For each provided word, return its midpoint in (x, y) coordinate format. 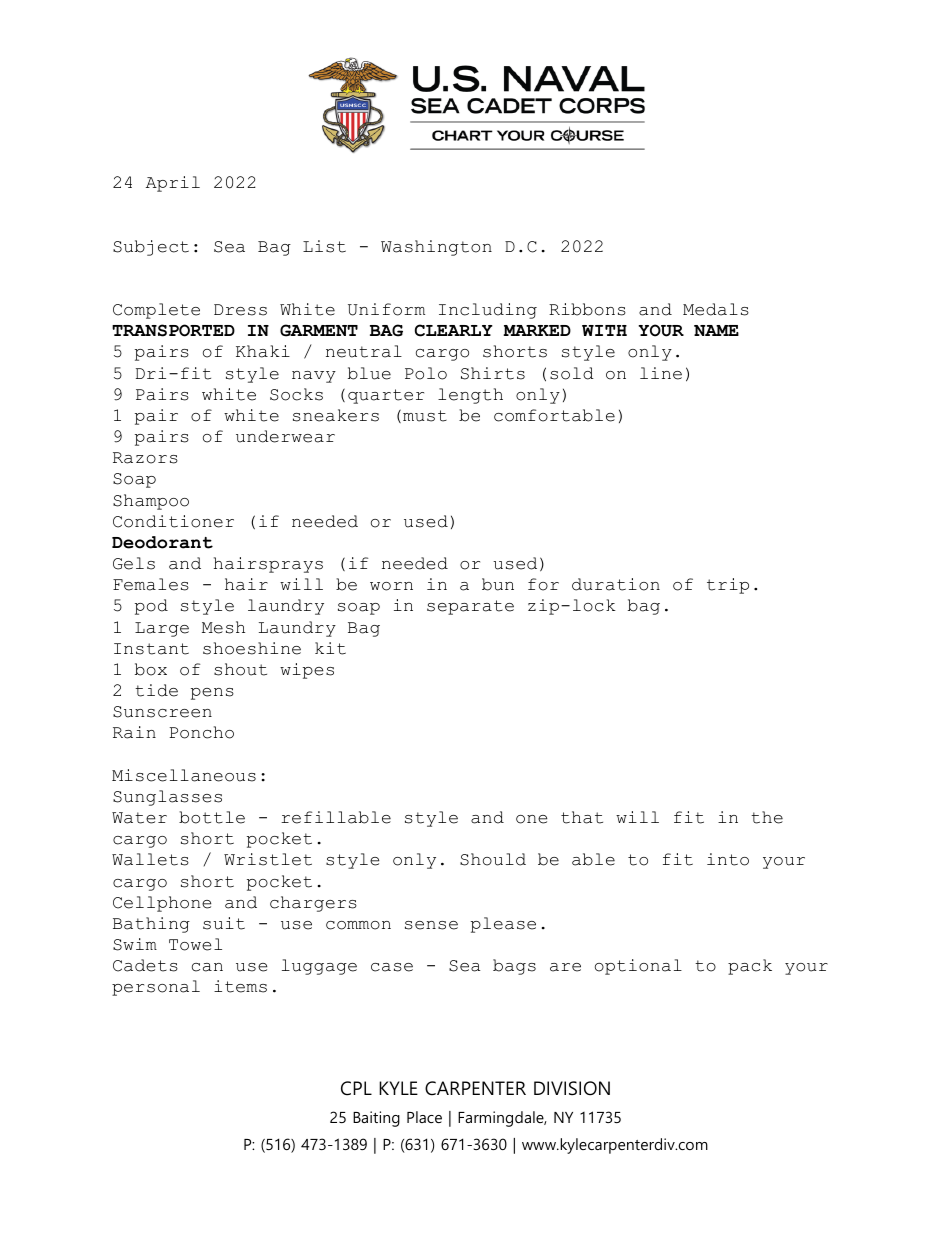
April (173, 184)
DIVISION (572, 1088)
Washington (436, 248)
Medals (716, 309)
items (240, 986)
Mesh (223, 627)
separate (470, 607)
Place (424, 1117)
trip (728, 586)
